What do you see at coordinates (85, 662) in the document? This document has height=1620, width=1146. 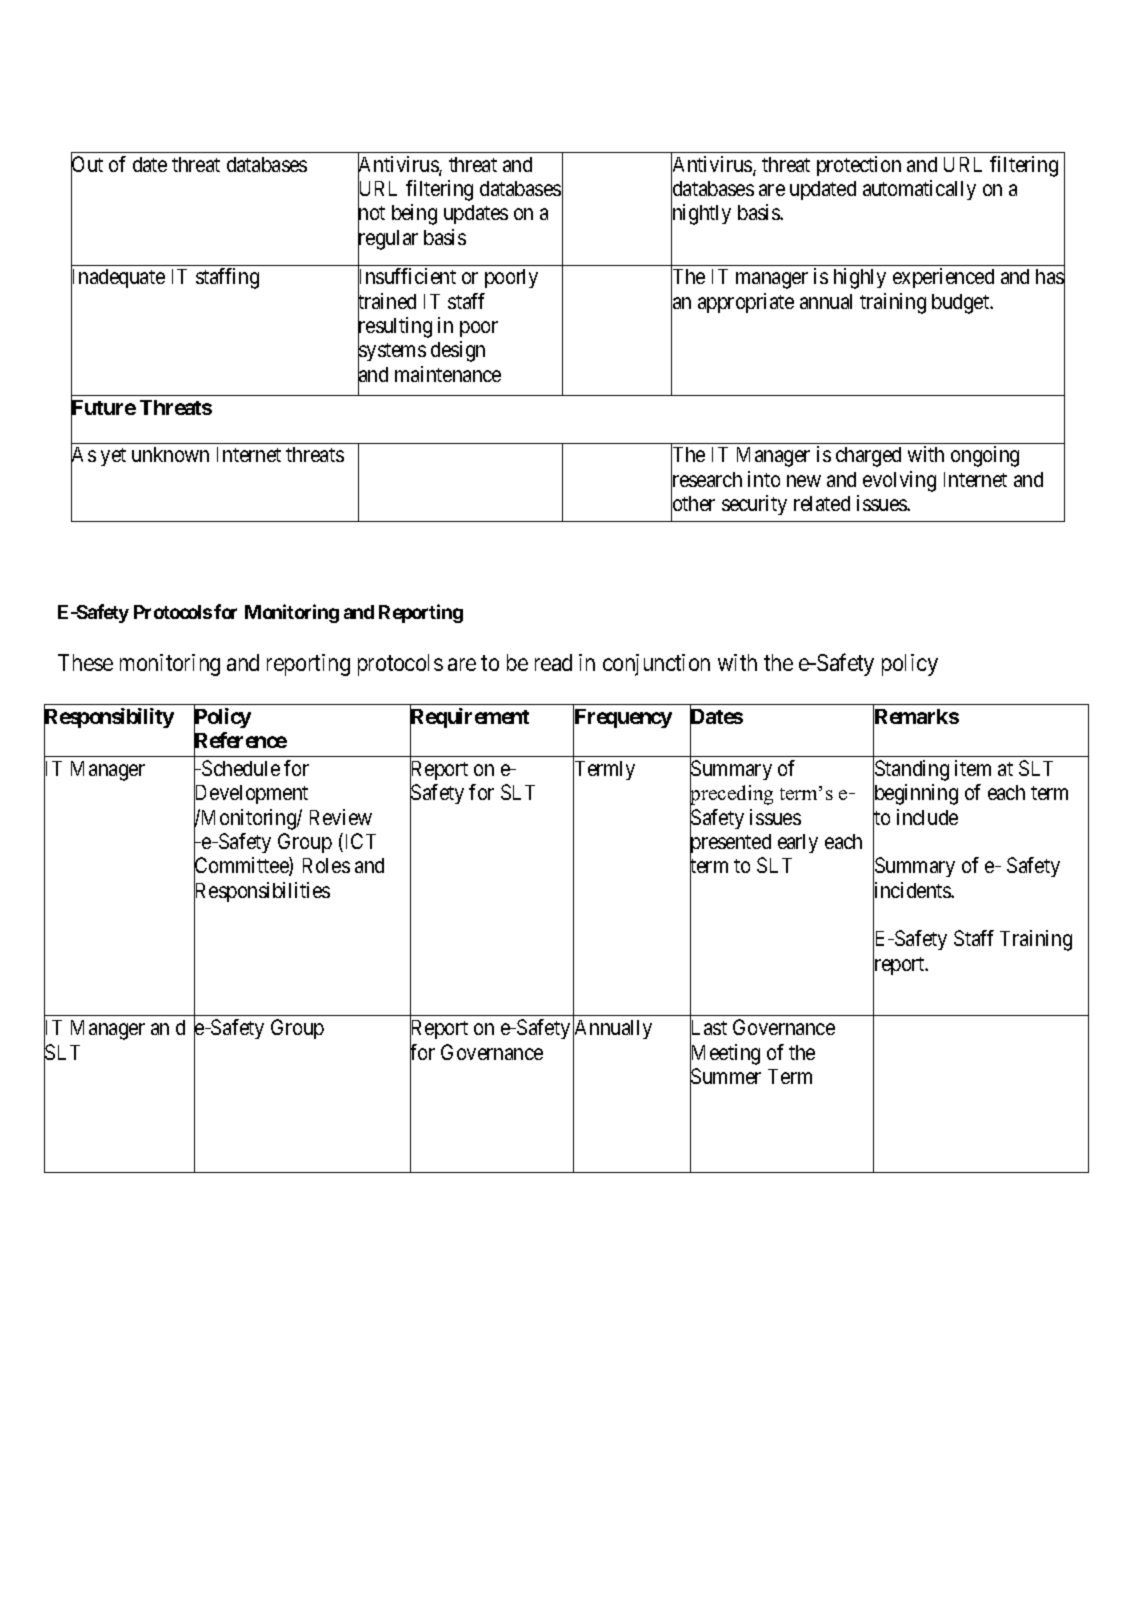 I see `These` at bounding box center [85, 662].
